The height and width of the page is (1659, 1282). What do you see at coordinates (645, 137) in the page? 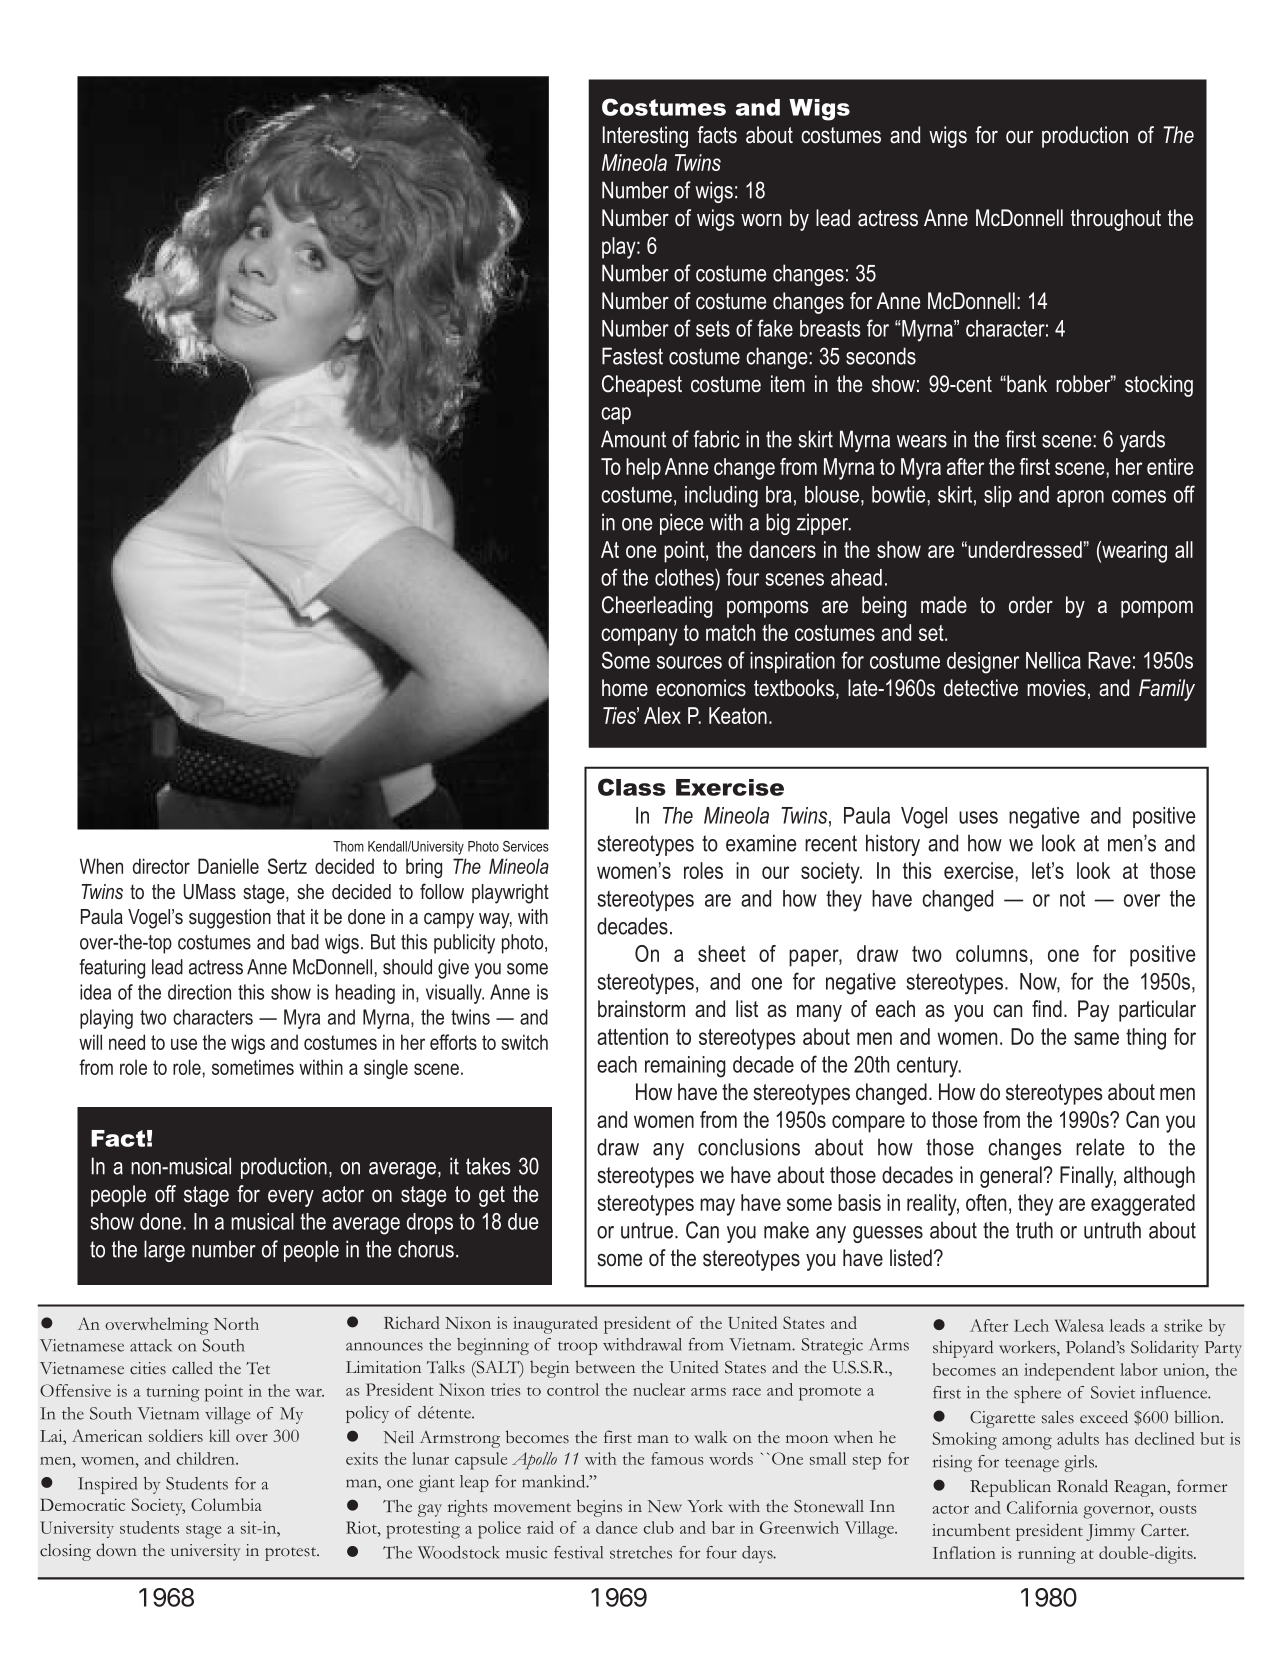
I see `Interesting` at bounding box center [645, 137].
